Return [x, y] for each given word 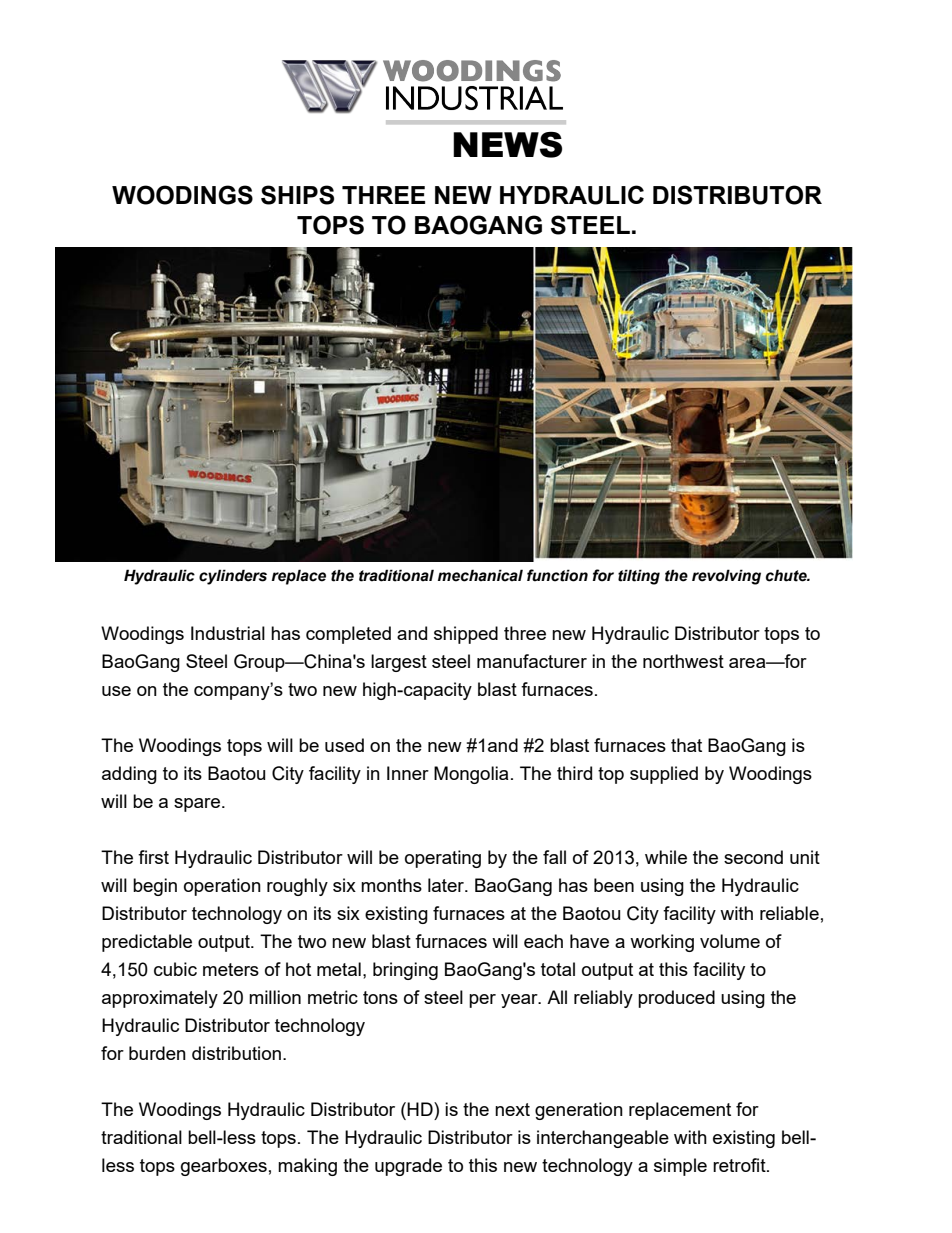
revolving [726, 577]
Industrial [228, 633]
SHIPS [297, 195]
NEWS [507, 145]
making [307, 1167]
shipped [466, 635]
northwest [683, 661]
